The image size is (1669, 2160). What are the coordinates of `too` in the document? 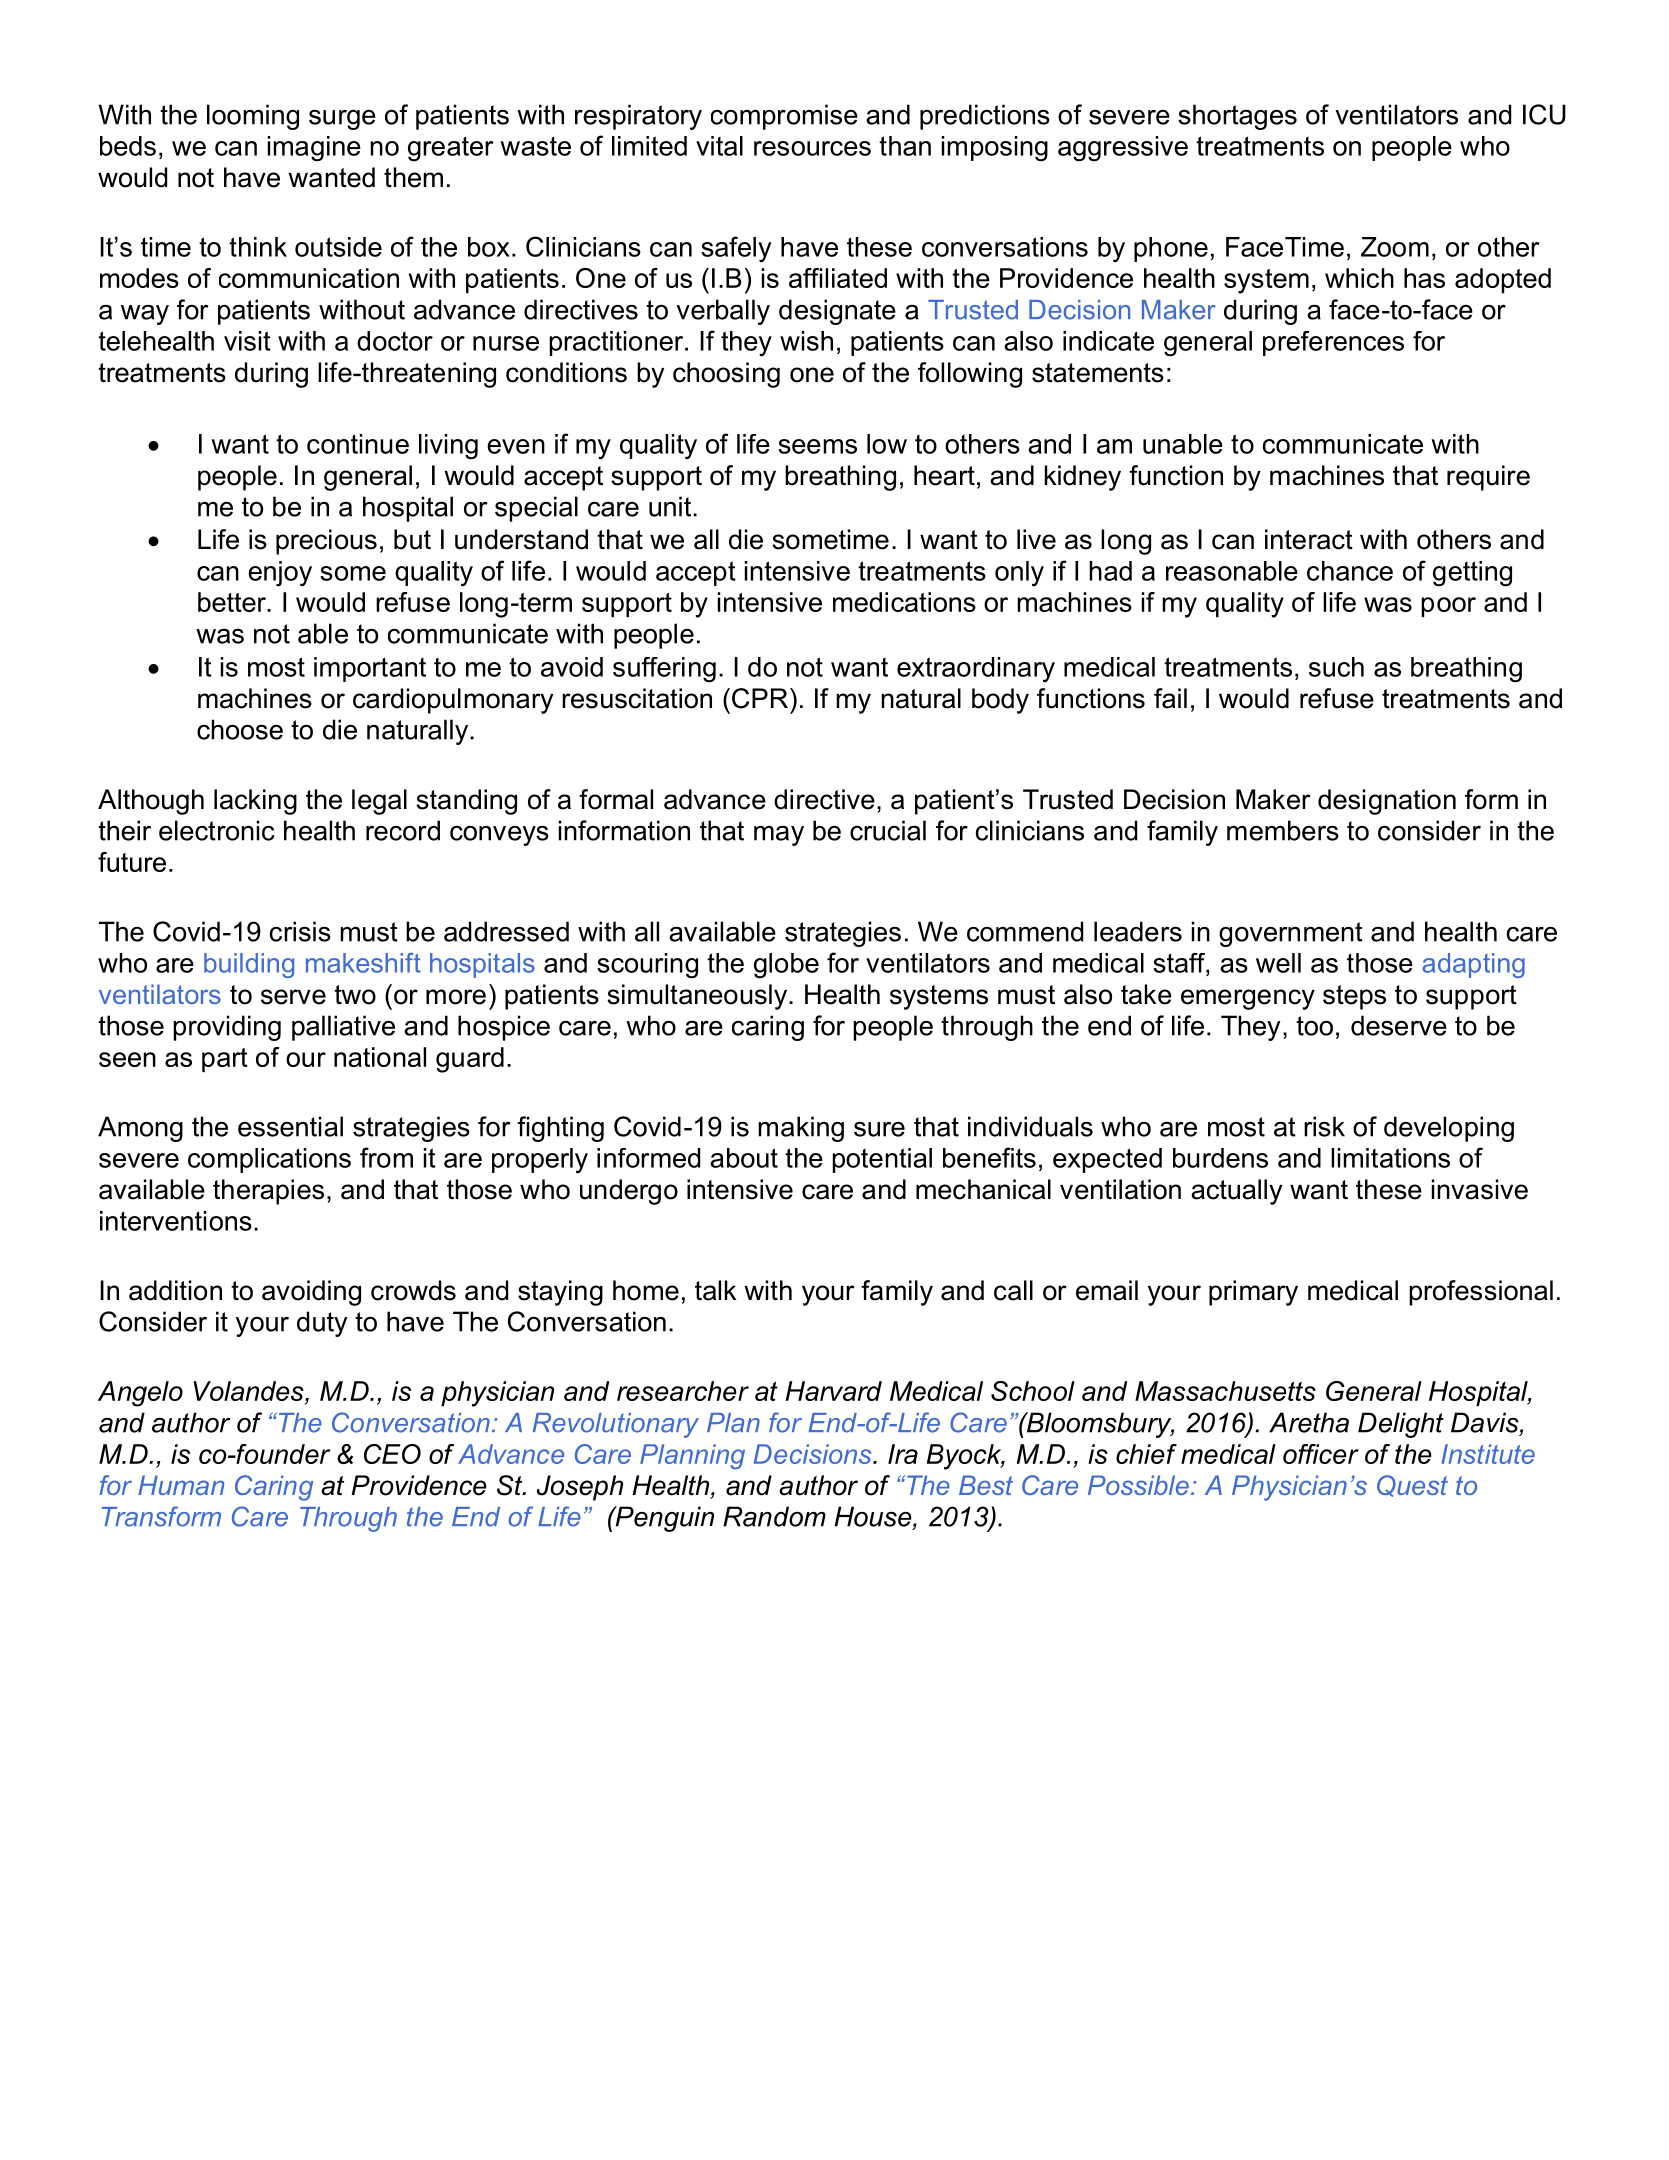 It's located at (1314, 1026).
